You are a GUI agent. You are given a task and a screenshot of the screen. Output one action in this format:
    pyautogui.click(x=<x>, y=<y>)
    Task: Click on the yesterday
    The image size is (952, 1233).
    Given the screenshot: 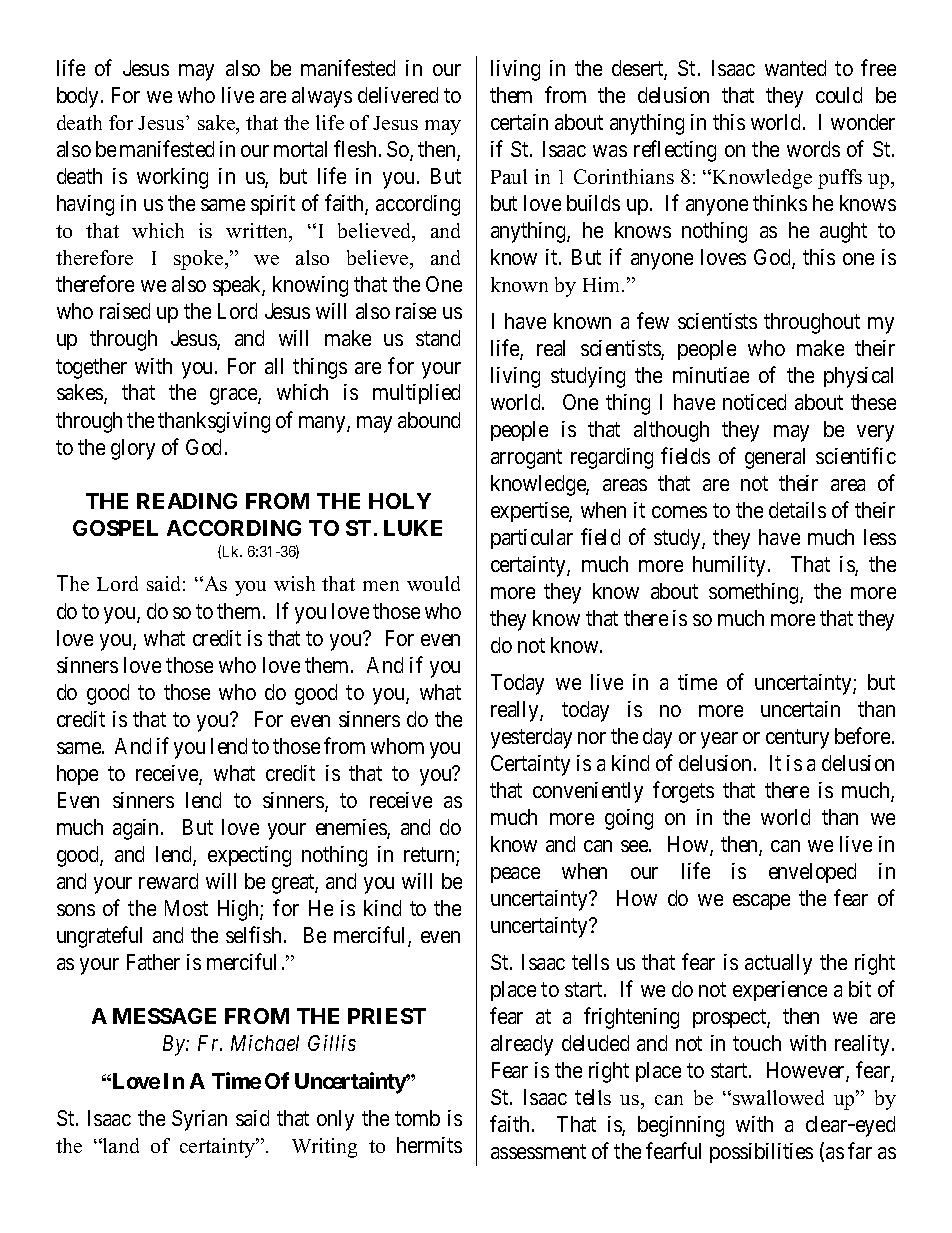 What is the action you would take?
    pyautogui.click(x=531, y=738)
